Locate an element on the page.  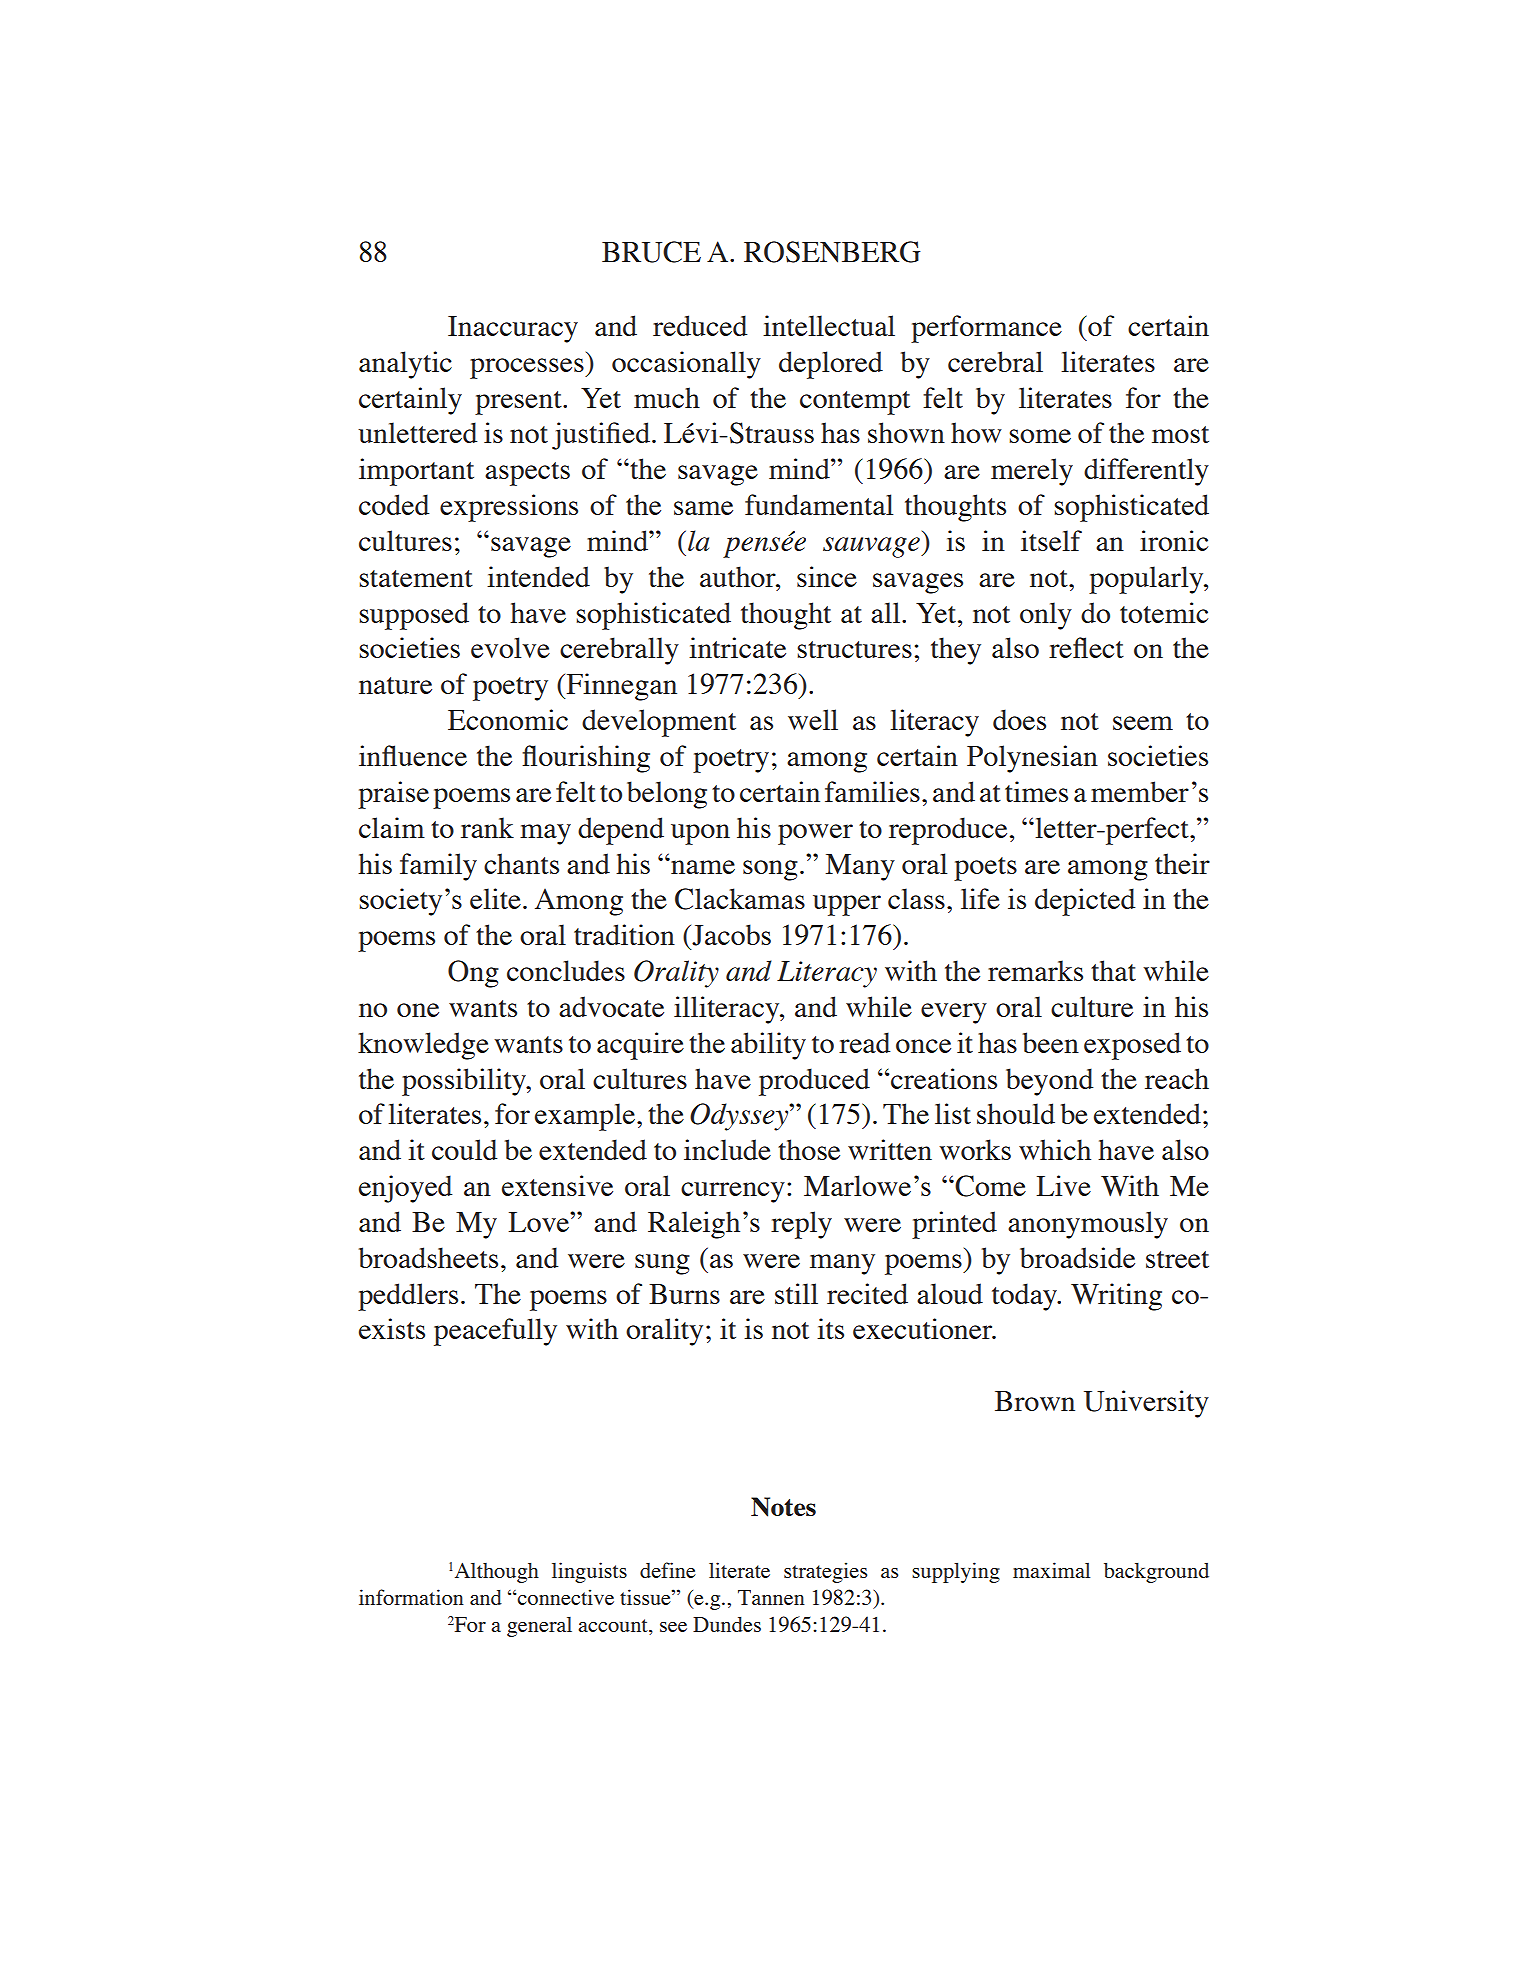
depicted is located at coordinates (1085, 902).
